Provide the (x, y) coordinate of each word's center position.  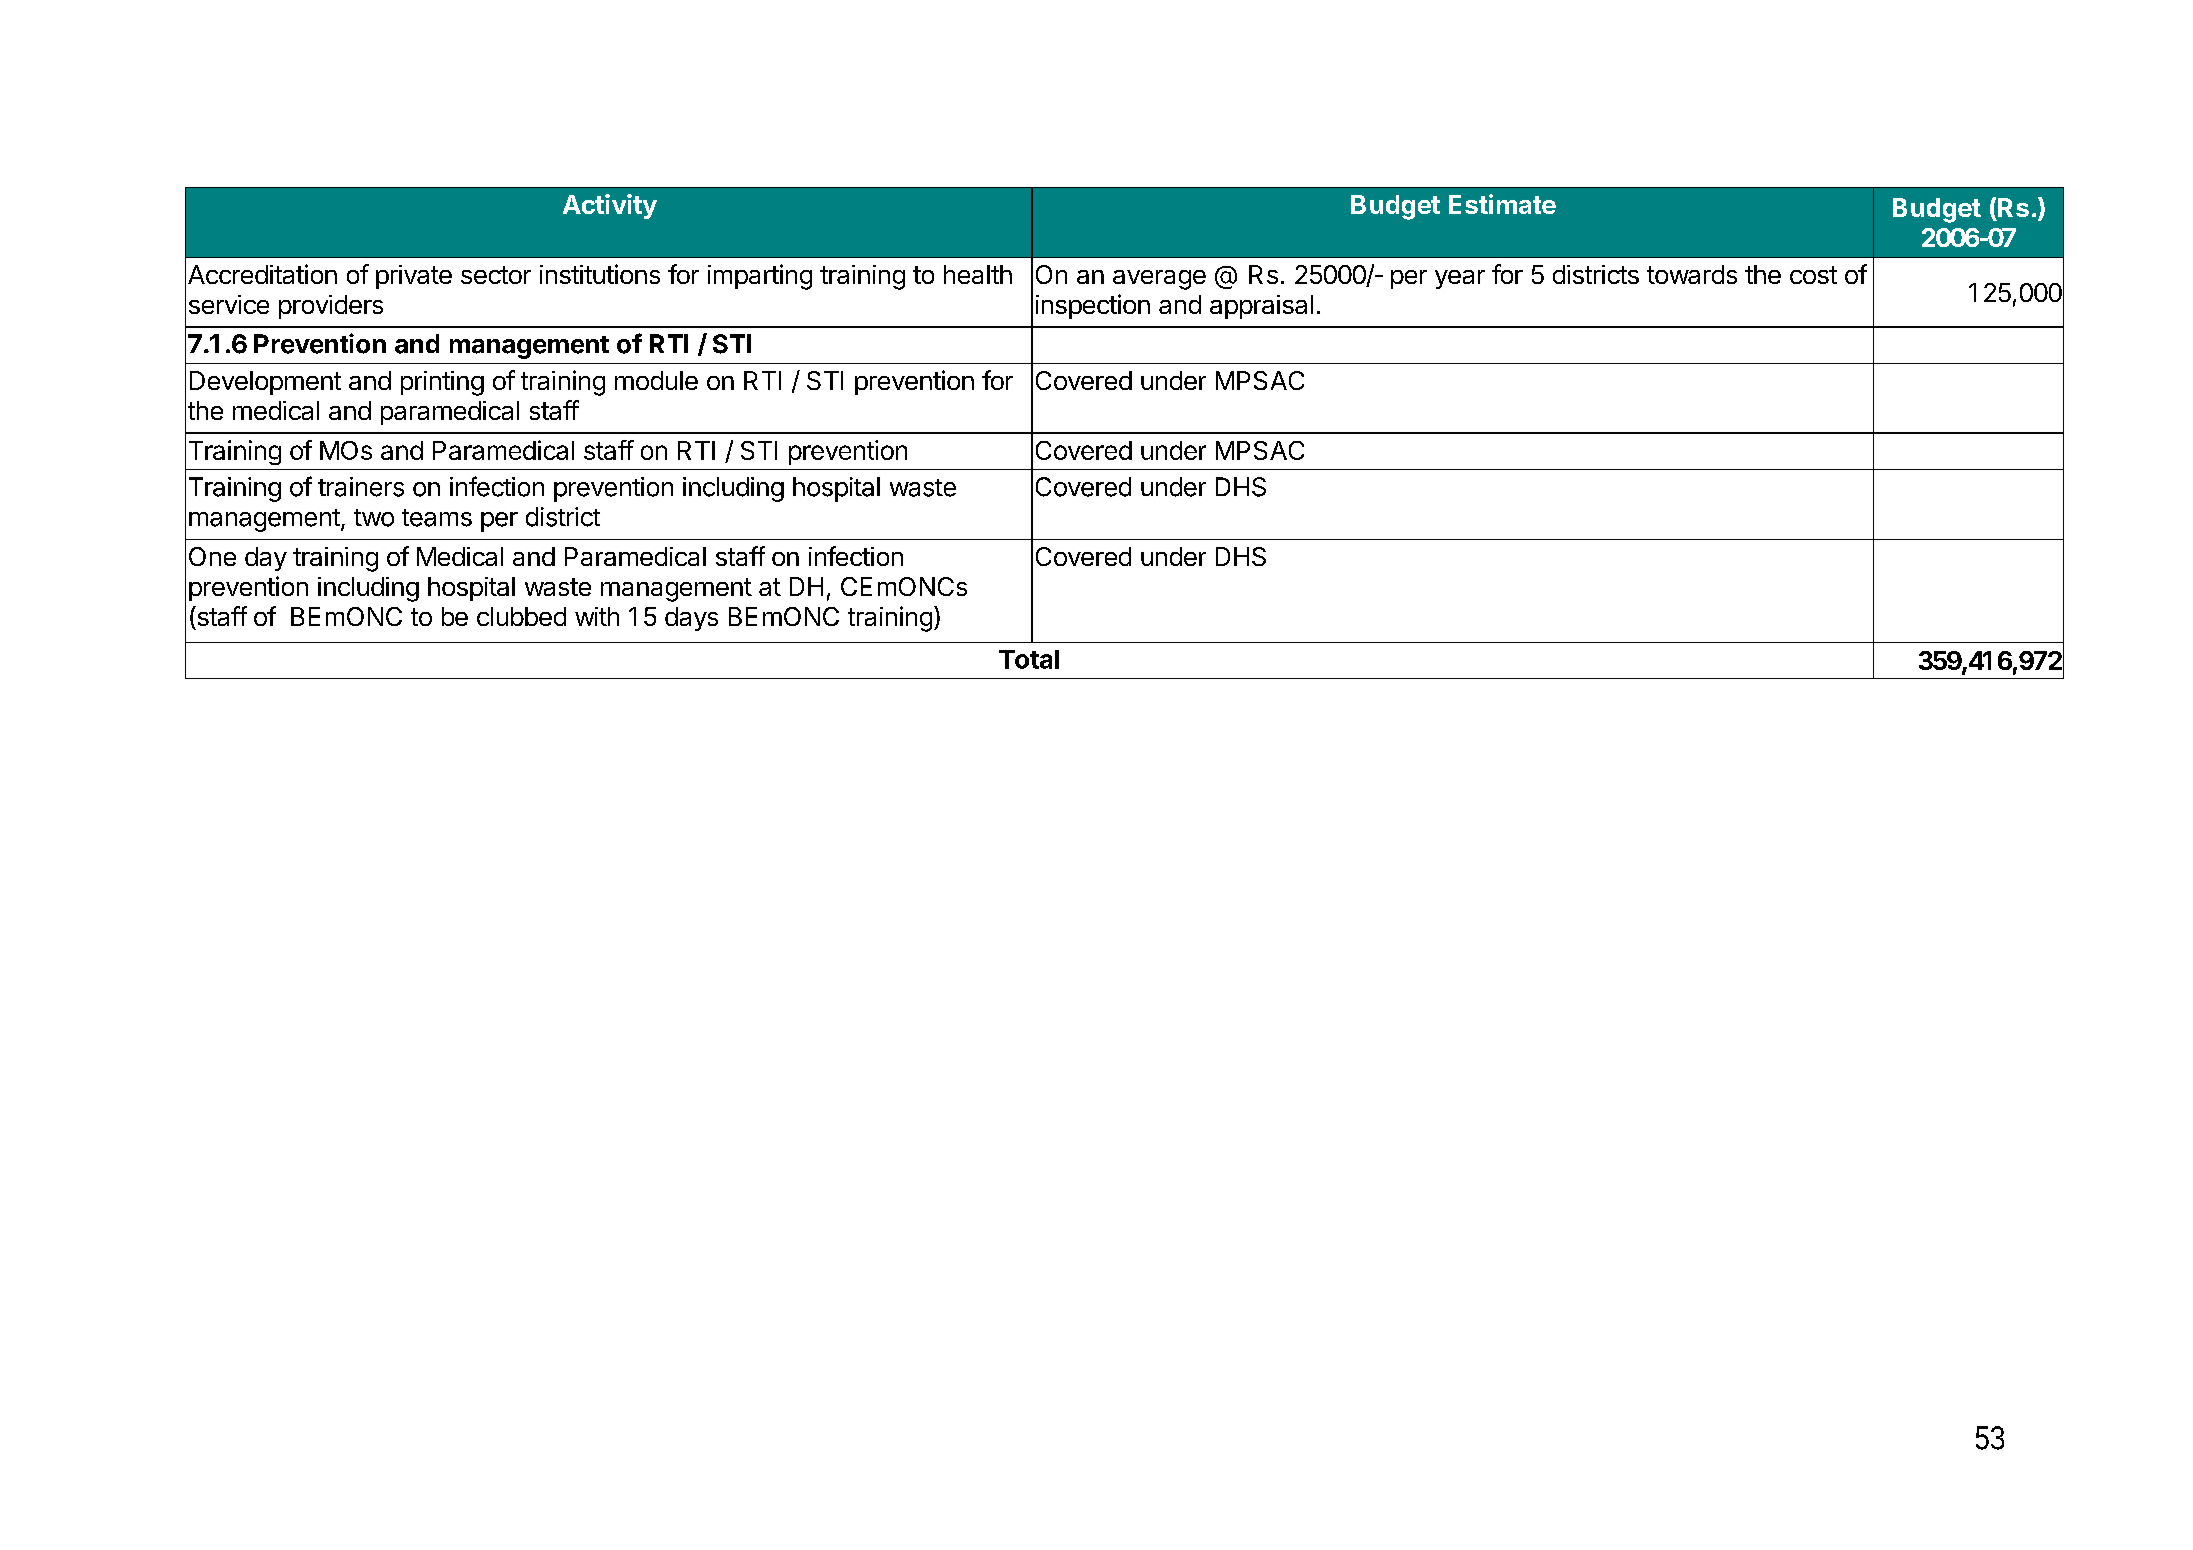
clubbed (521, 616)
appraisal (1261, 307)
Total (1029, 659)
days (691, 619)
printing (442, 383)
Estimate (1502, 204)
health (978, 274)
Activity (610, 206)
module (656, 380)
